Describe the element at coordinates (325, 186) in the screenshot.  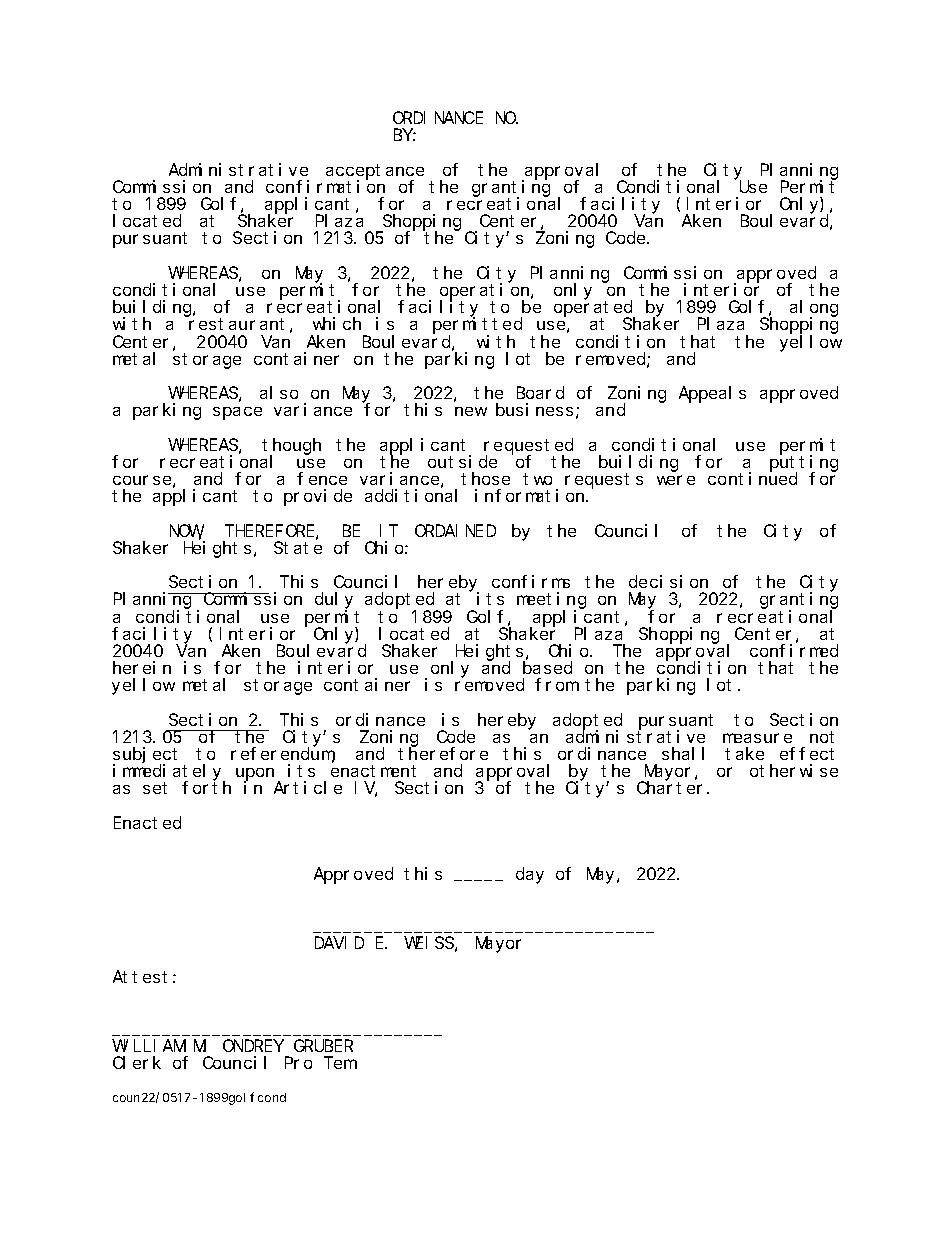
I see `confirmation` at that location.
